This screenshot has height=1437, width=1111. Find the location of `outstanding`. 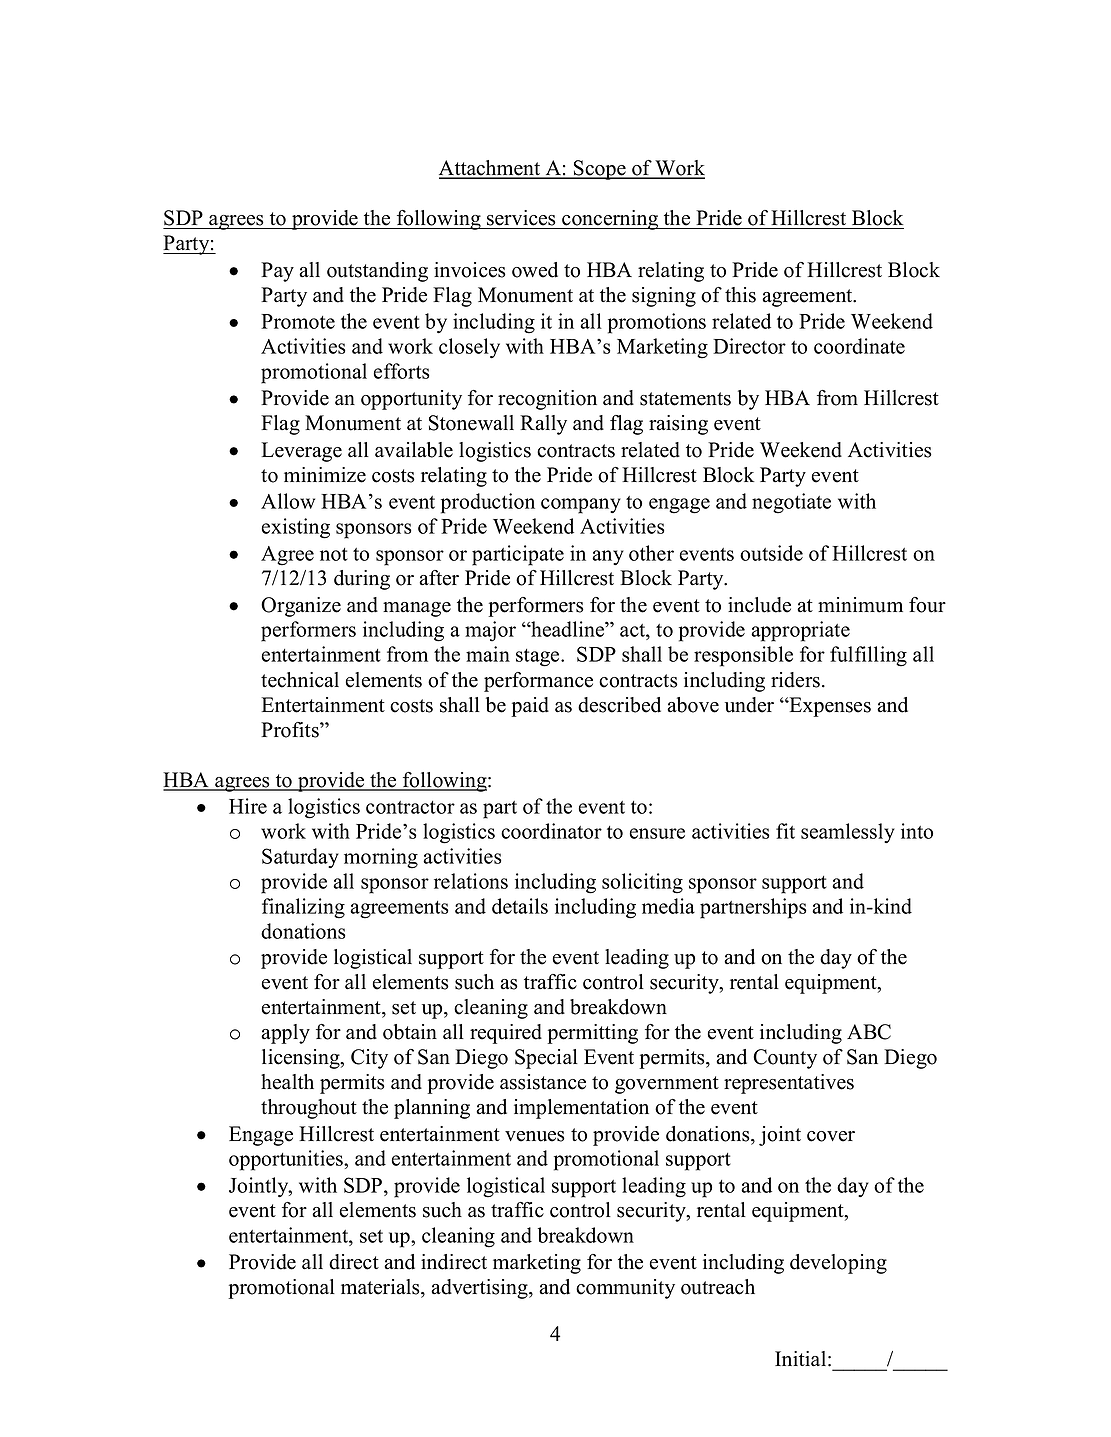

outstanding is located at coordinates (377, 272).
